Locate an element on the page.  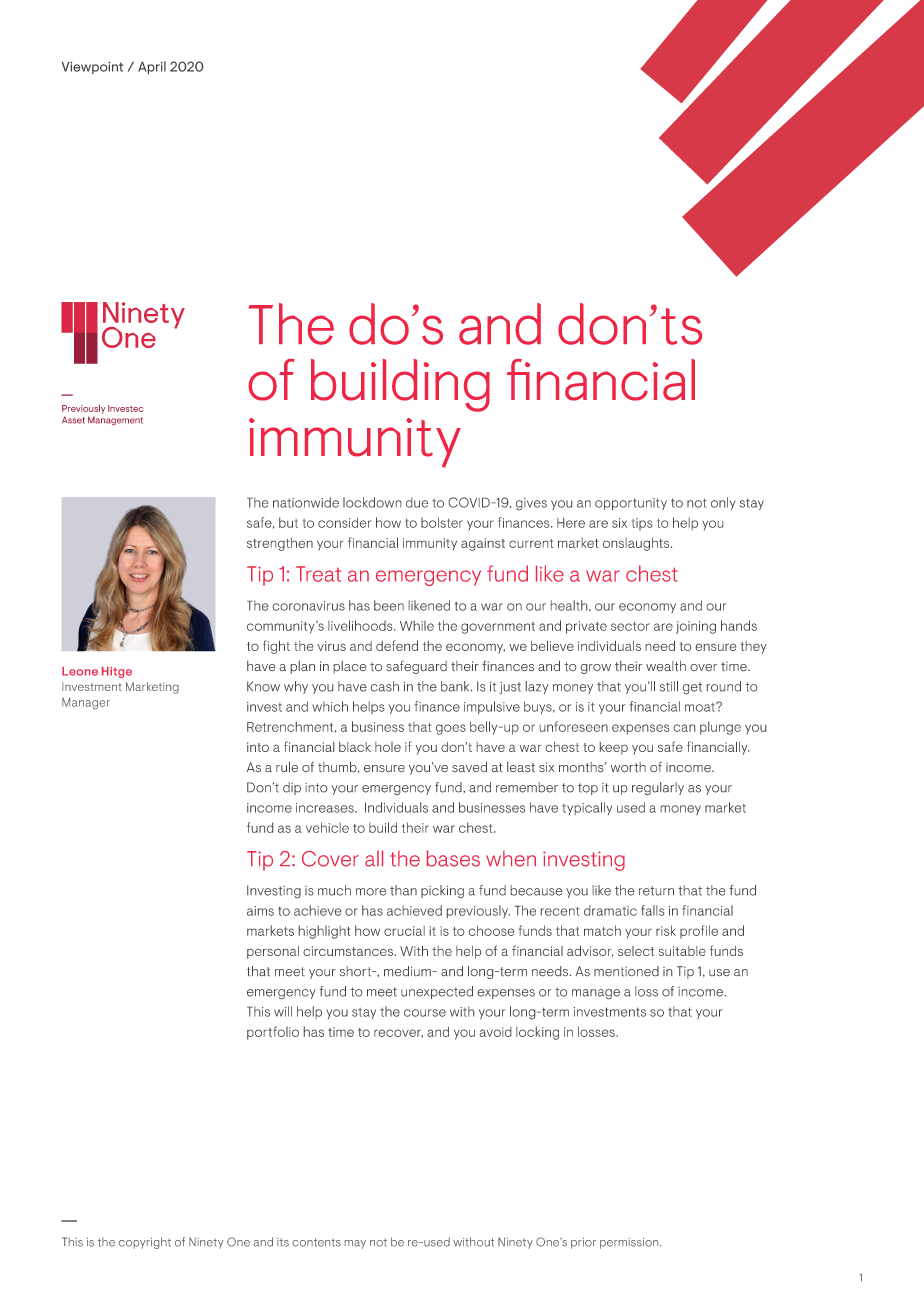
only is located at coordinates (723, 503).
